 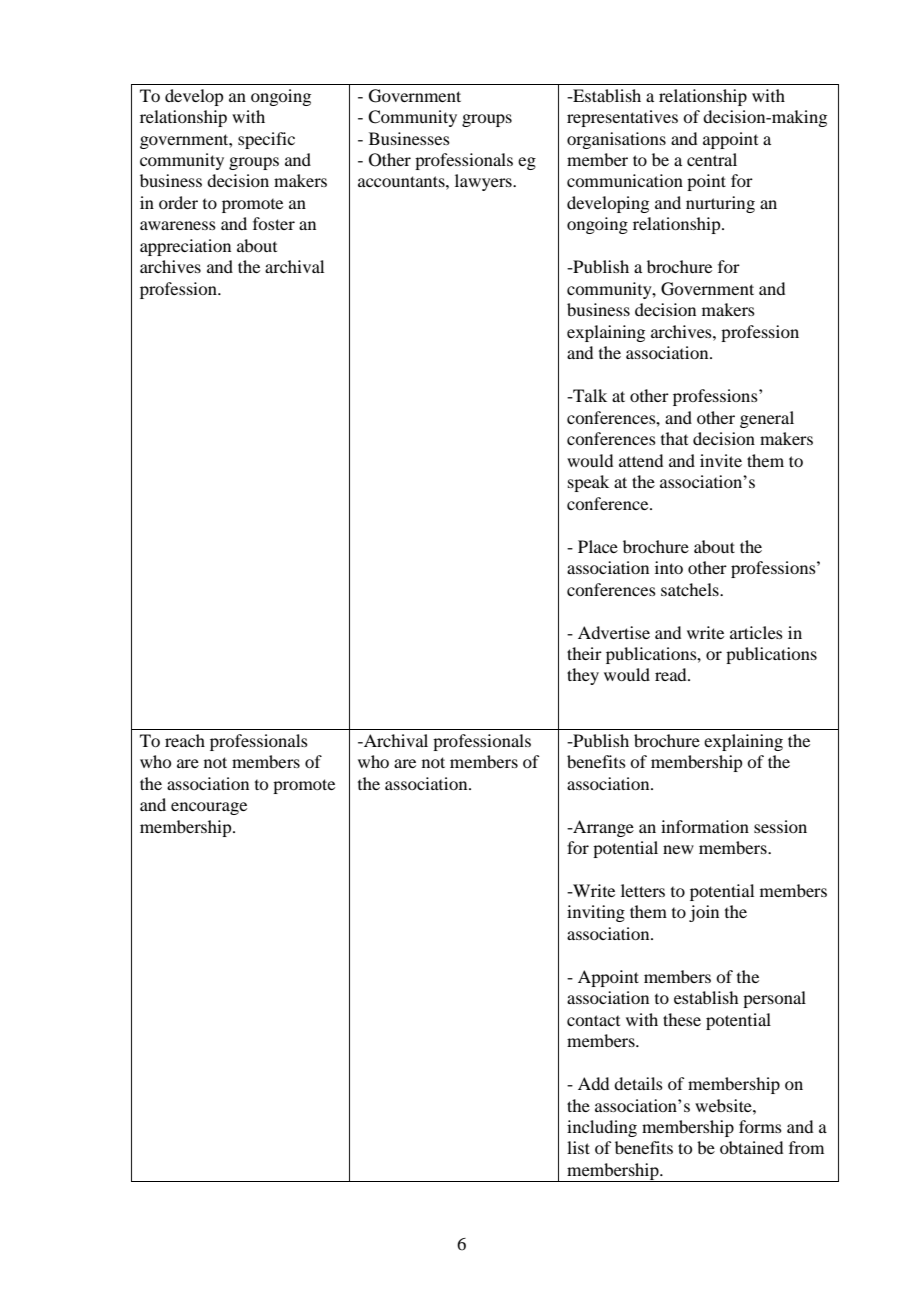 What do you see at coordinates (484, 182) in the screenshot?
I see `lawyers` at bounding box center [484, 182].
